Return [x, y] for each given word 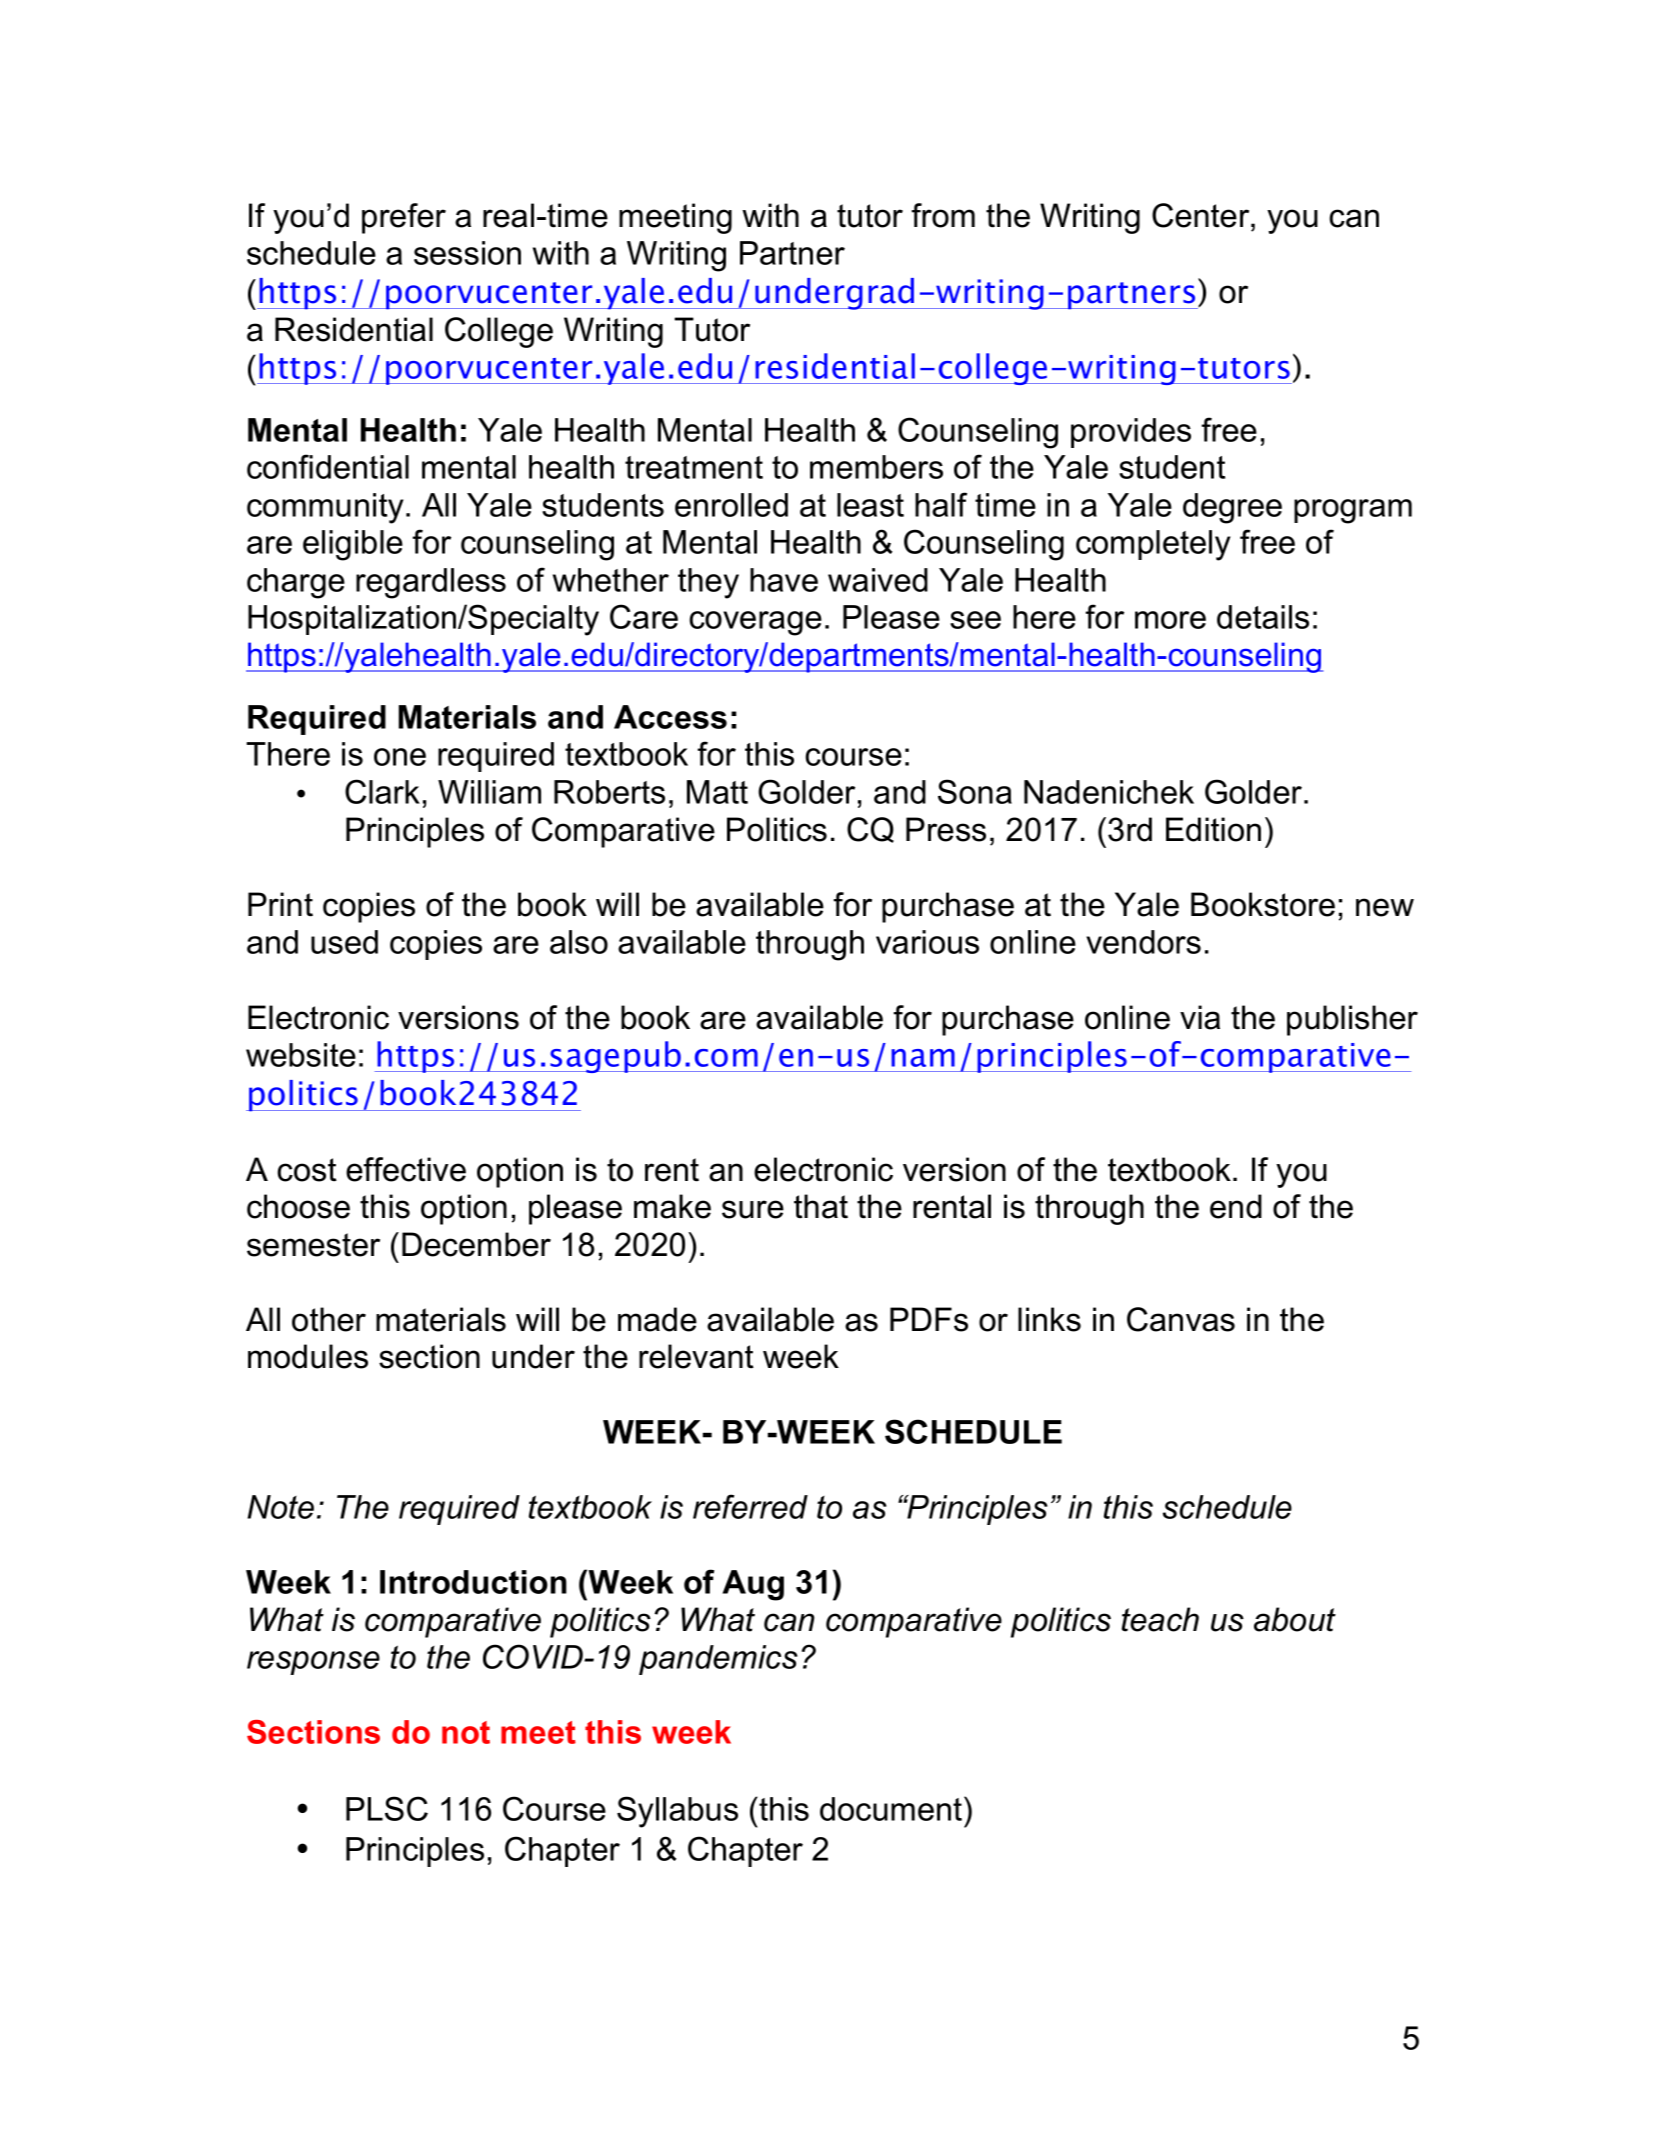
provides [1131, 433]
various [927, 942]
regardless [431, 583]
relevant [696, 1356]
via [1200, 1017]
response [313, 1663]
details [1263, 617]
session [467, 253]
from [943, 215]
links [1049, 1319]
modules [308, 1356]
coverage [755, 623]
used [344, 942]
